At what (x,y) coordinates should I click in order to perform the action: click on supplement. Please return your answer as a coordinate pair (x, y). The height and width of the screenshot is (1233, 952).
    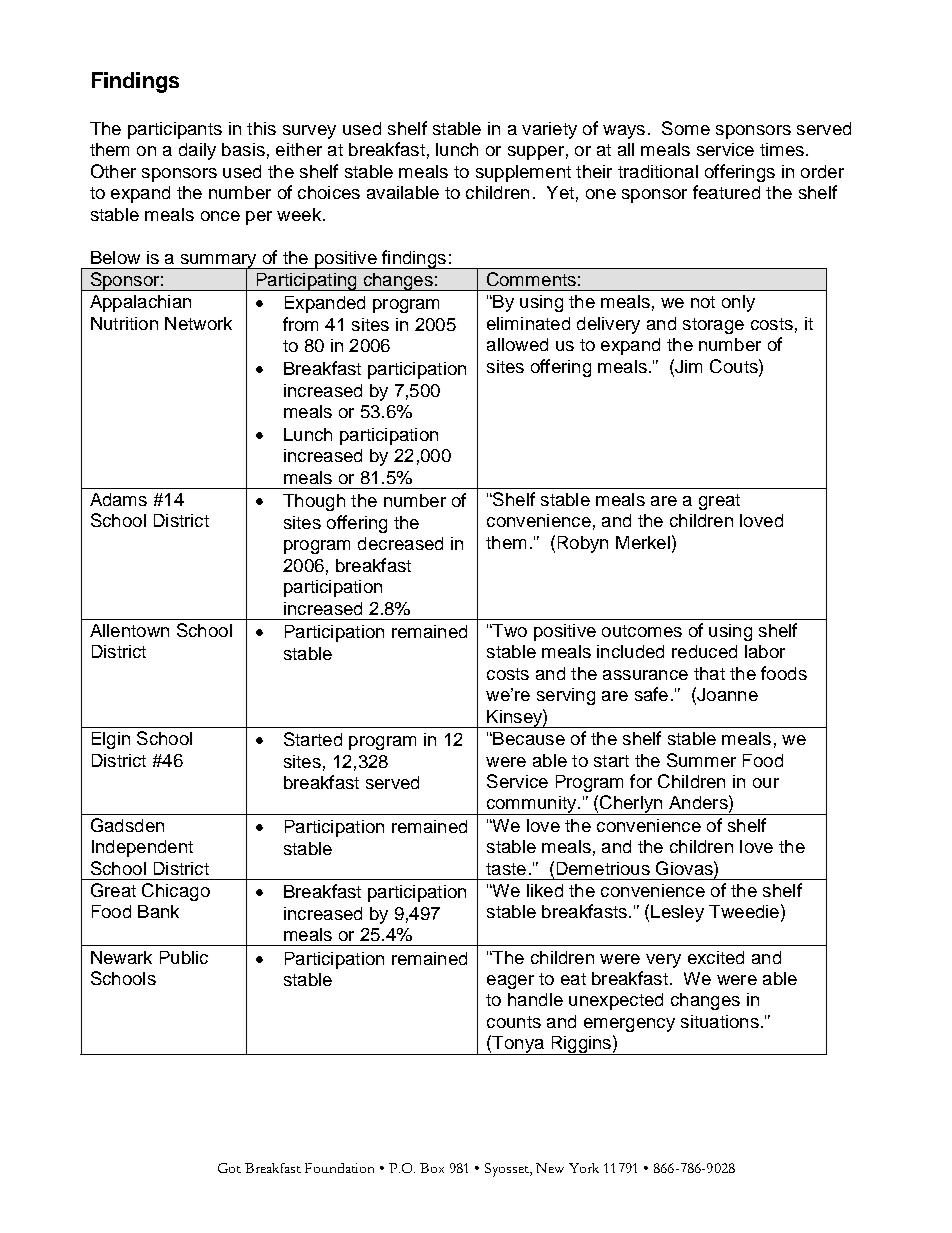
    Looking at the image, I should click on (523, 173).
